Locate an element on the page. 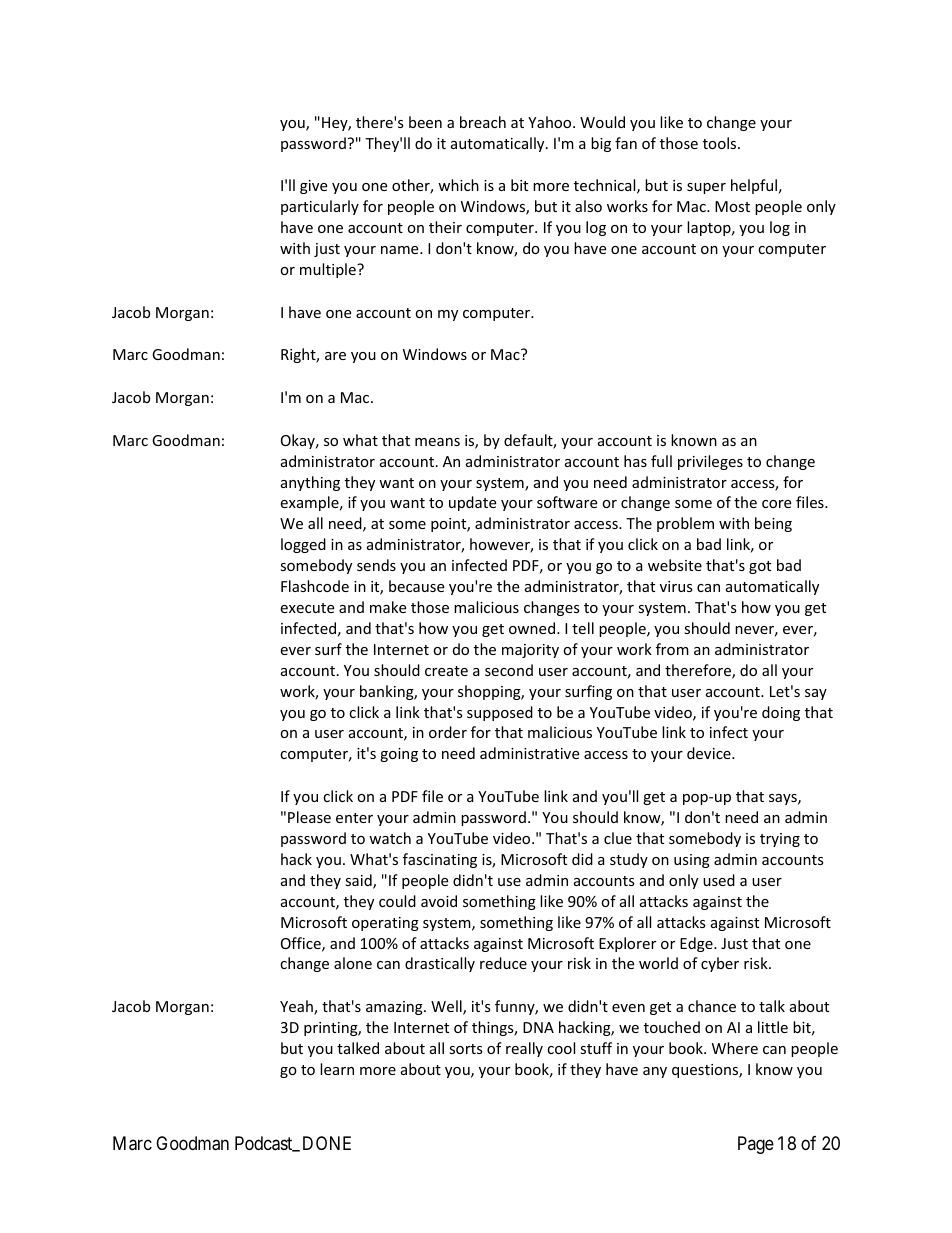  learn is located at coordinates (337, 1069).
